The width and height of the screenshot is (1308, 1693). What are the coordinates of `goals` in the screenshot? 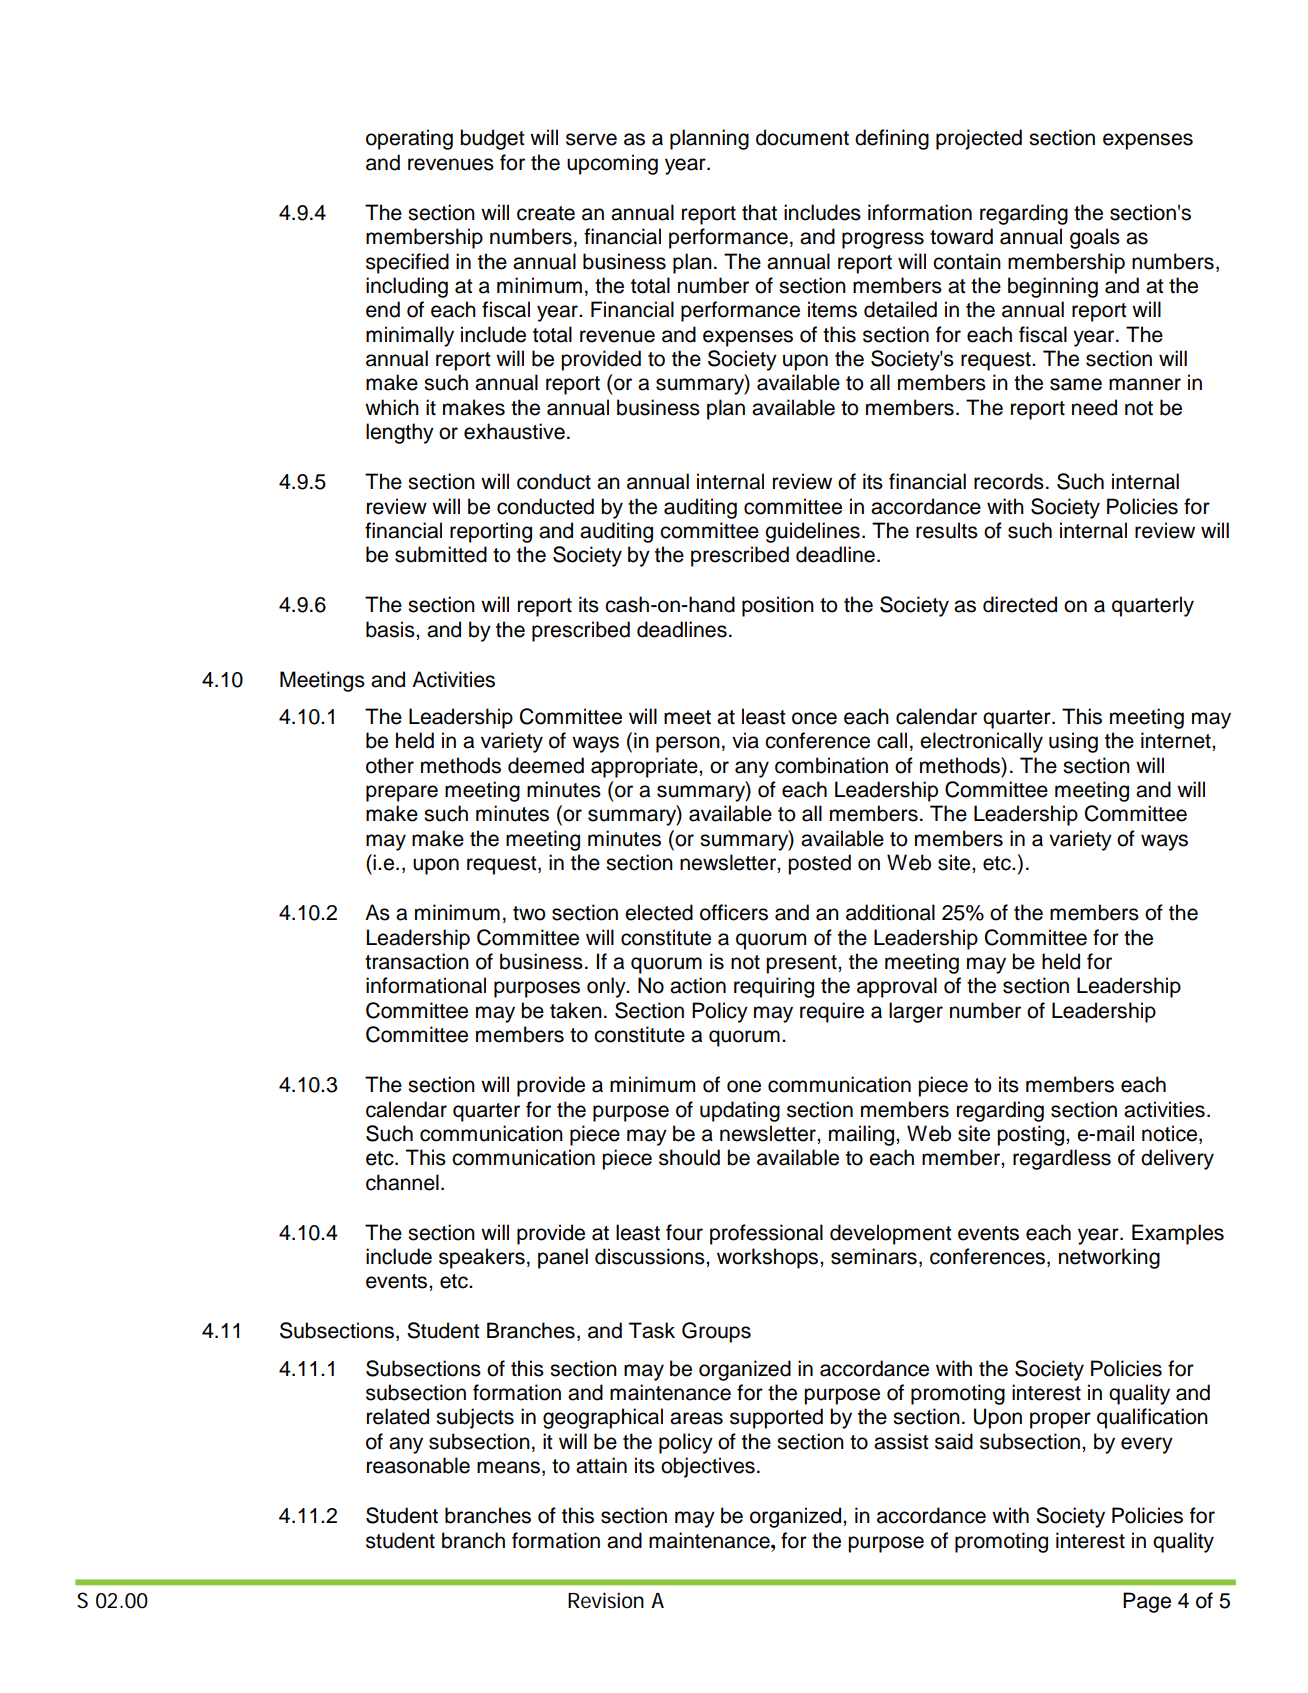 It's located at (1095, 238).
